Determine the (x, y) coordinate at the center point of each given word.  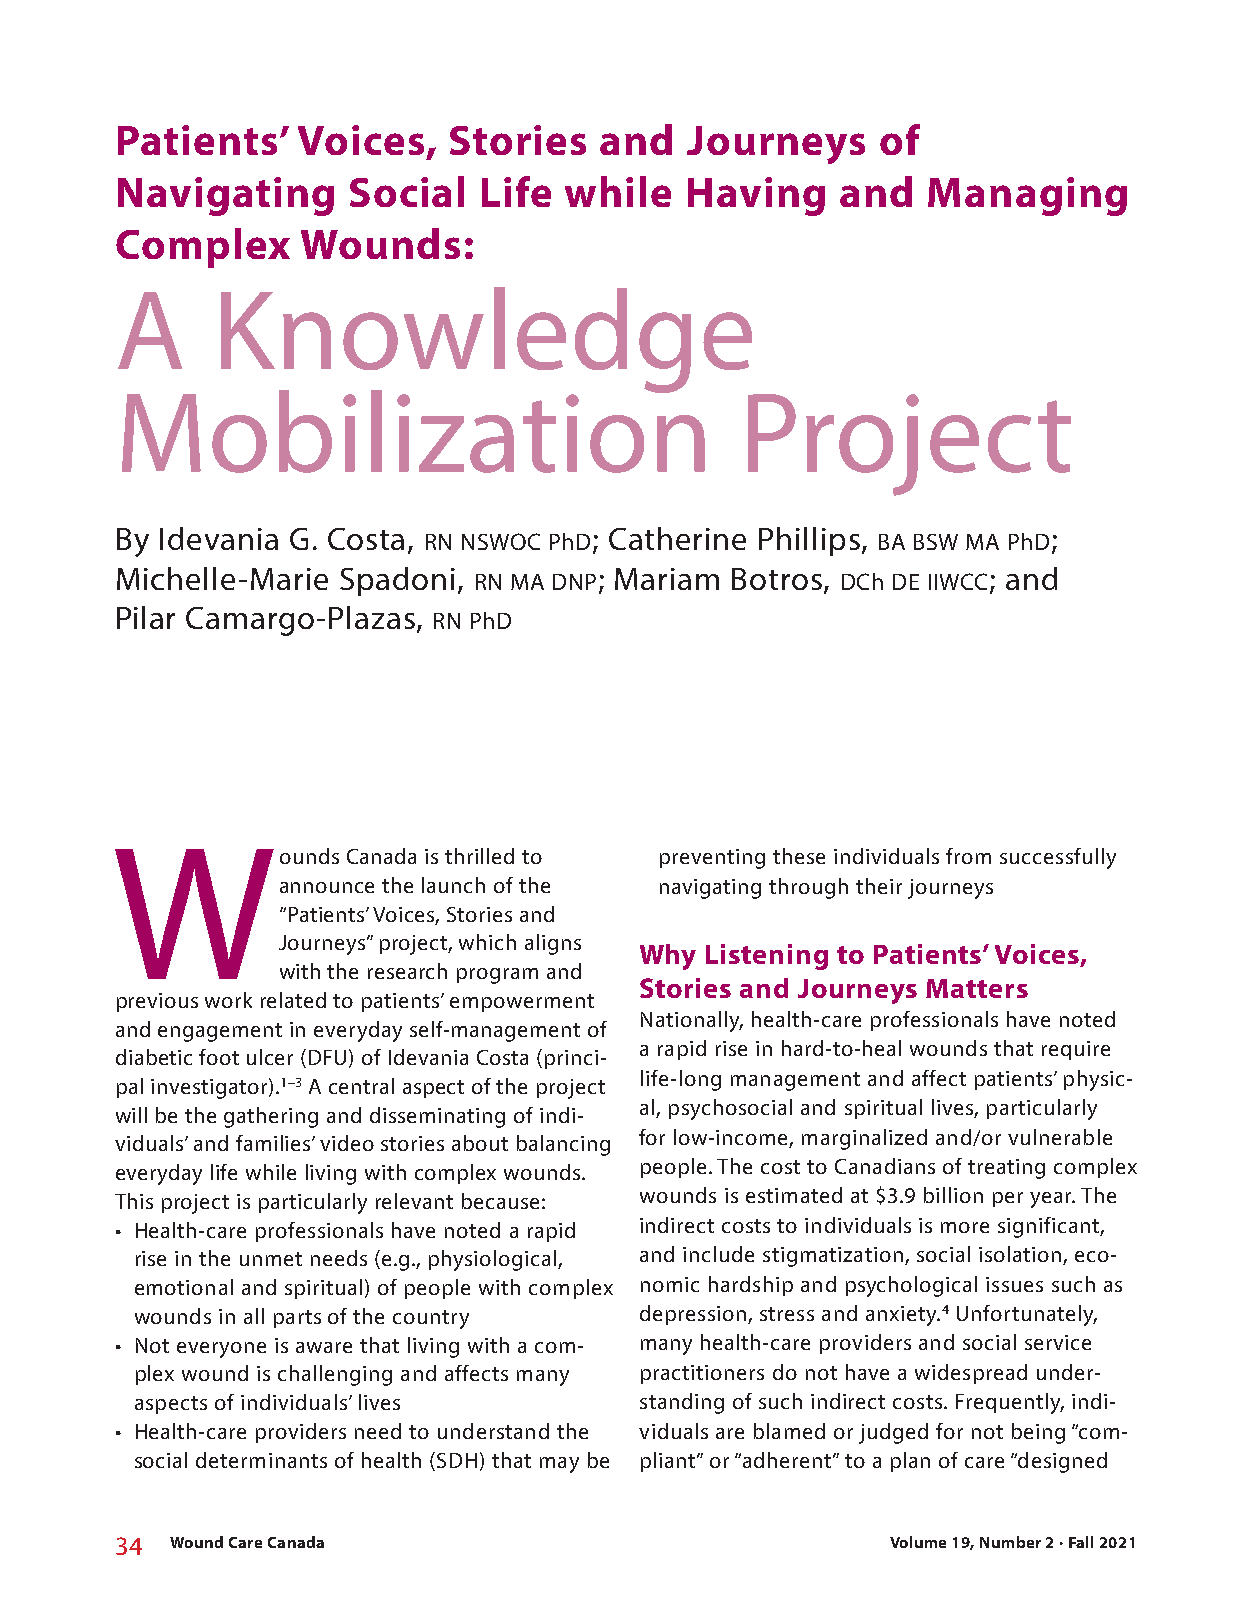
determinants (261, 1460)
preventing (712, 859)
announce (327, 887)
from (968, 856)
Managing (1027, 196)
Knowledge (488, 341)
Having (756, 196)
